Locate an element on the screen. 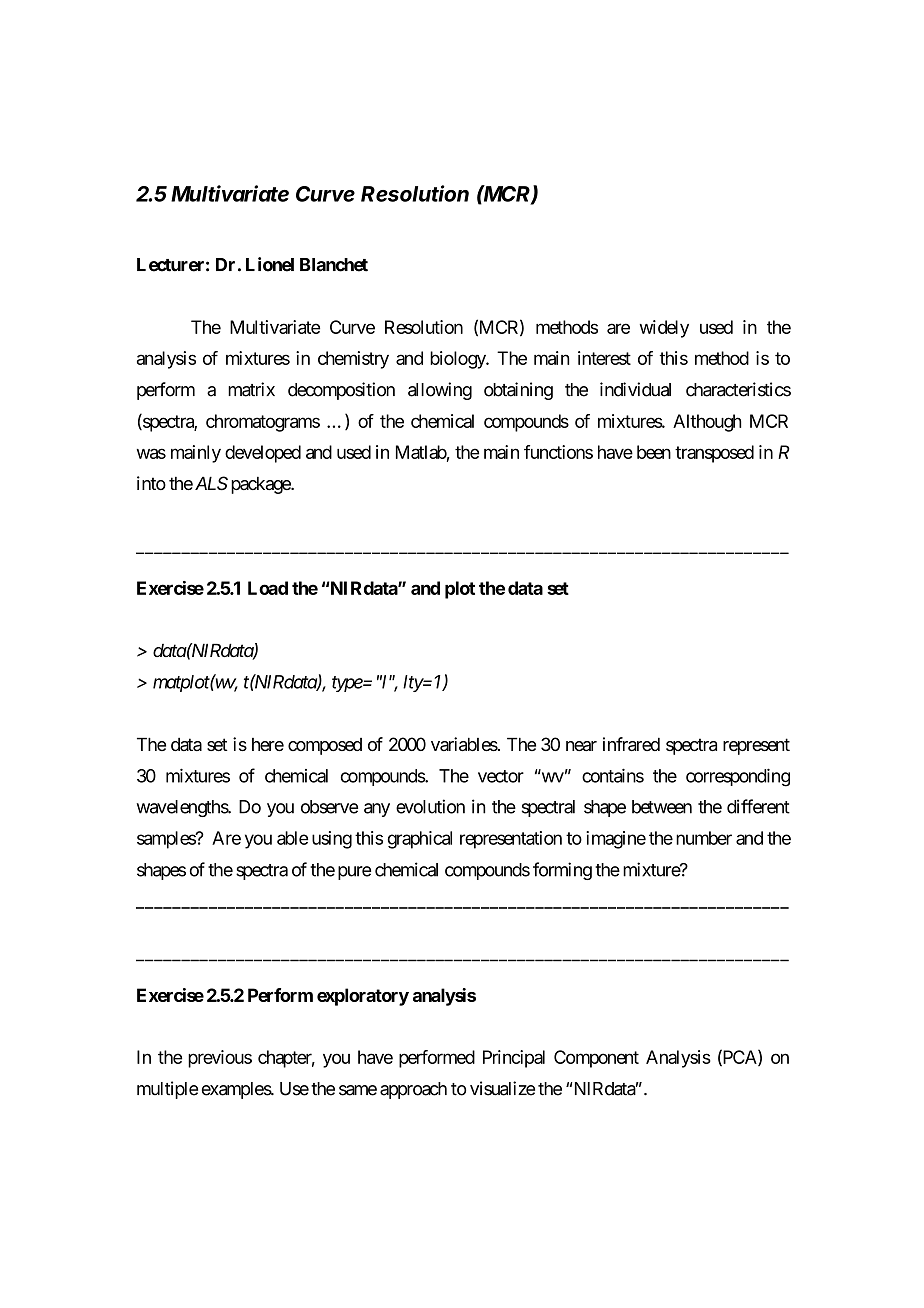  approach is located at coordinates (413, 1090).
